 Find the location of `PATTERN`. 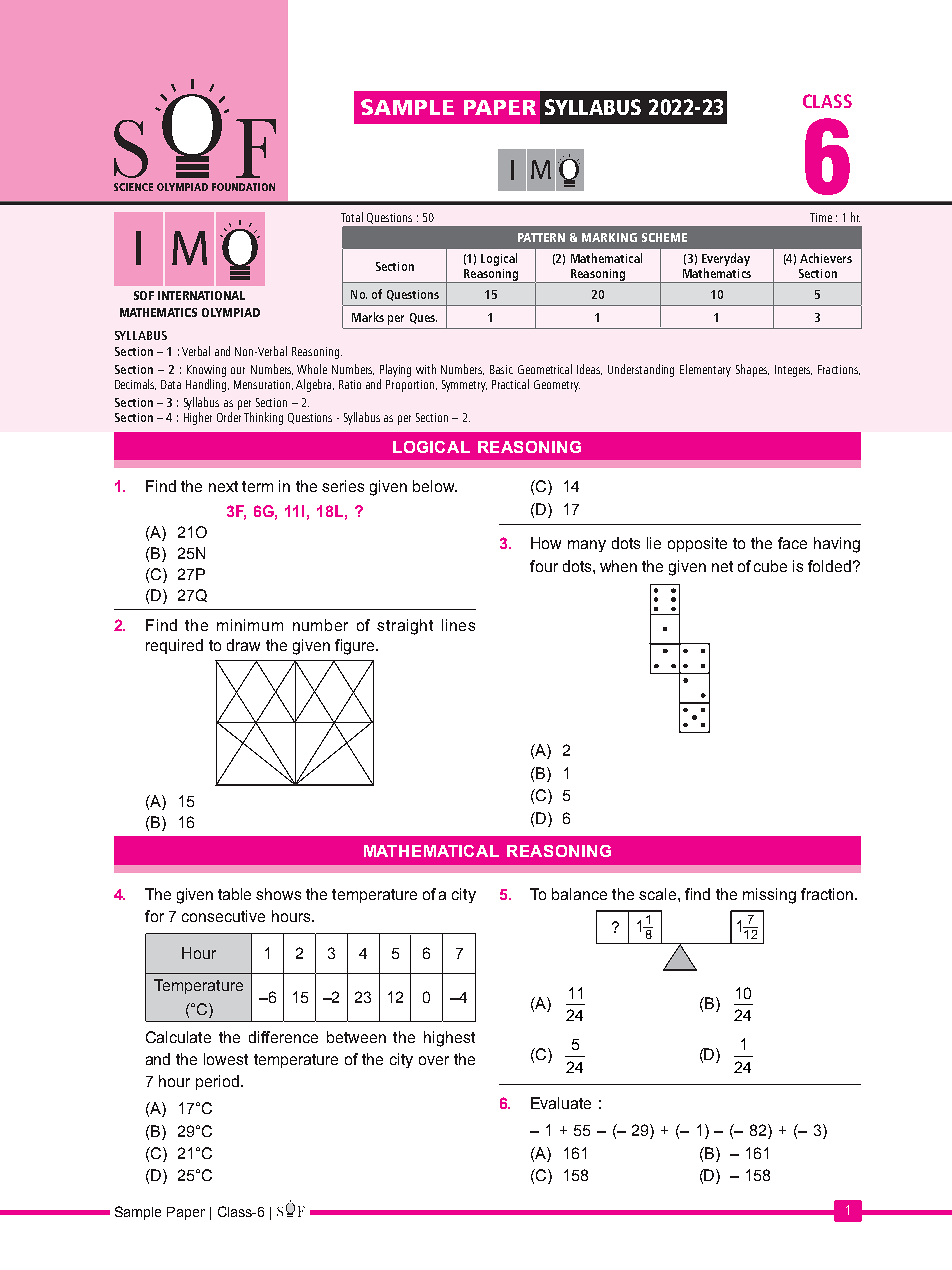

PATTERN is located at coordinates (541, 237).
